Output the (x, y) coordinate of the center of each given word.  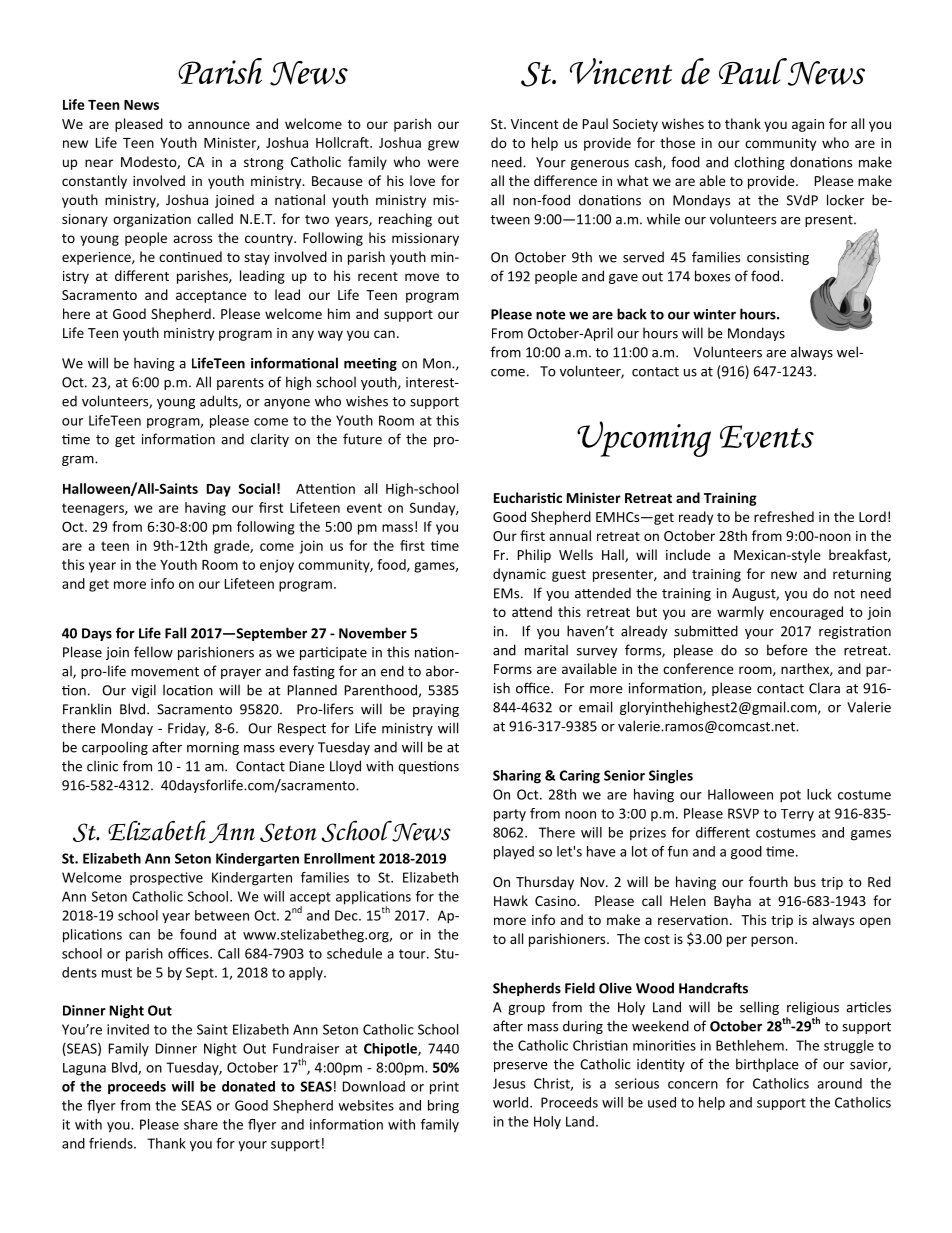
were (443, 163)
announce (219, 125)
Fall (175, 633)
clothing (759, 163)
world (512, 1102)
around (839, 1083)
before (787, 650)
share (201, 1124)
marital (546, 650)
